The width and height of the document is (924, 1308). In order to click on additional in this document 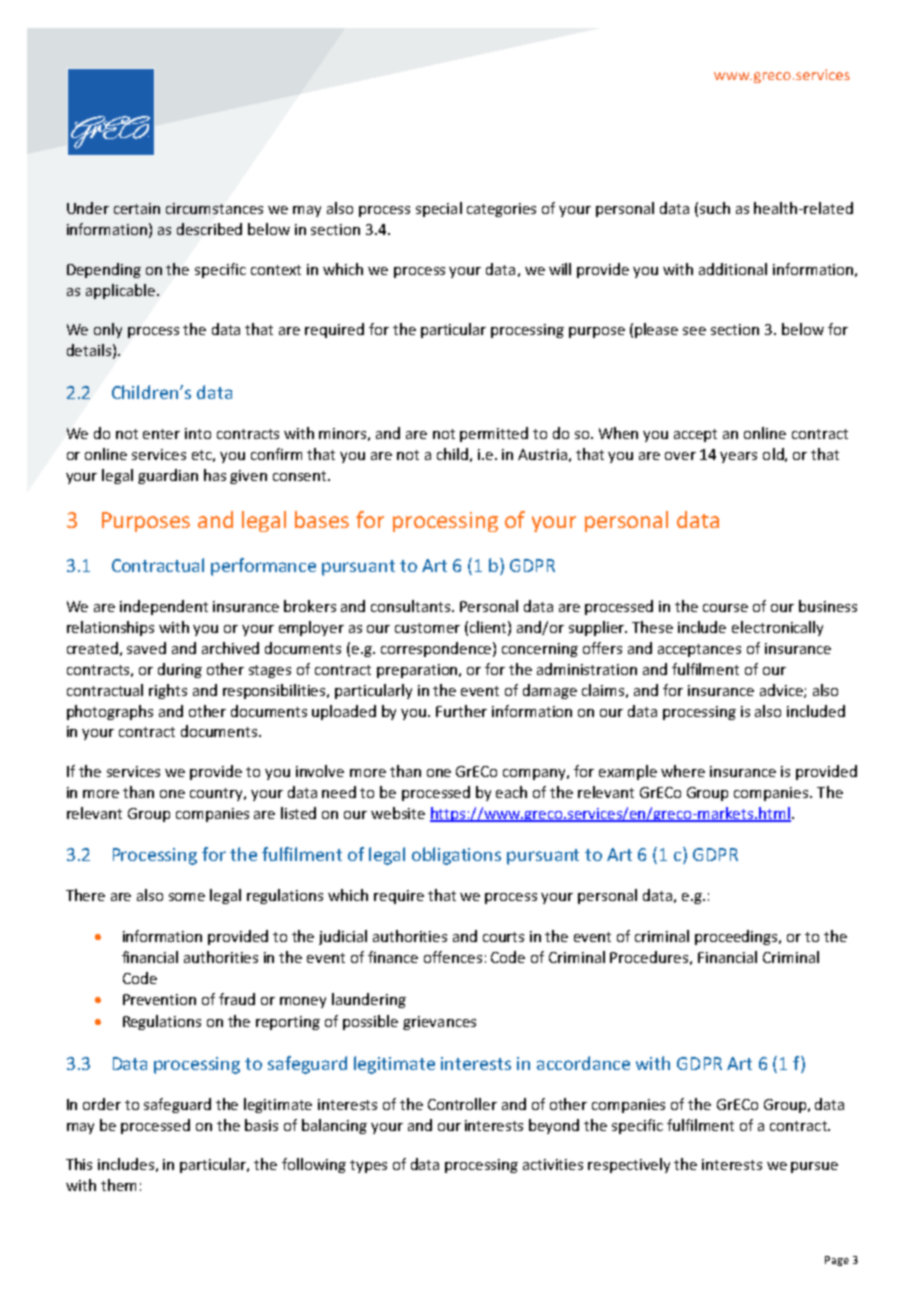, I will do `click(733, 269)`.
